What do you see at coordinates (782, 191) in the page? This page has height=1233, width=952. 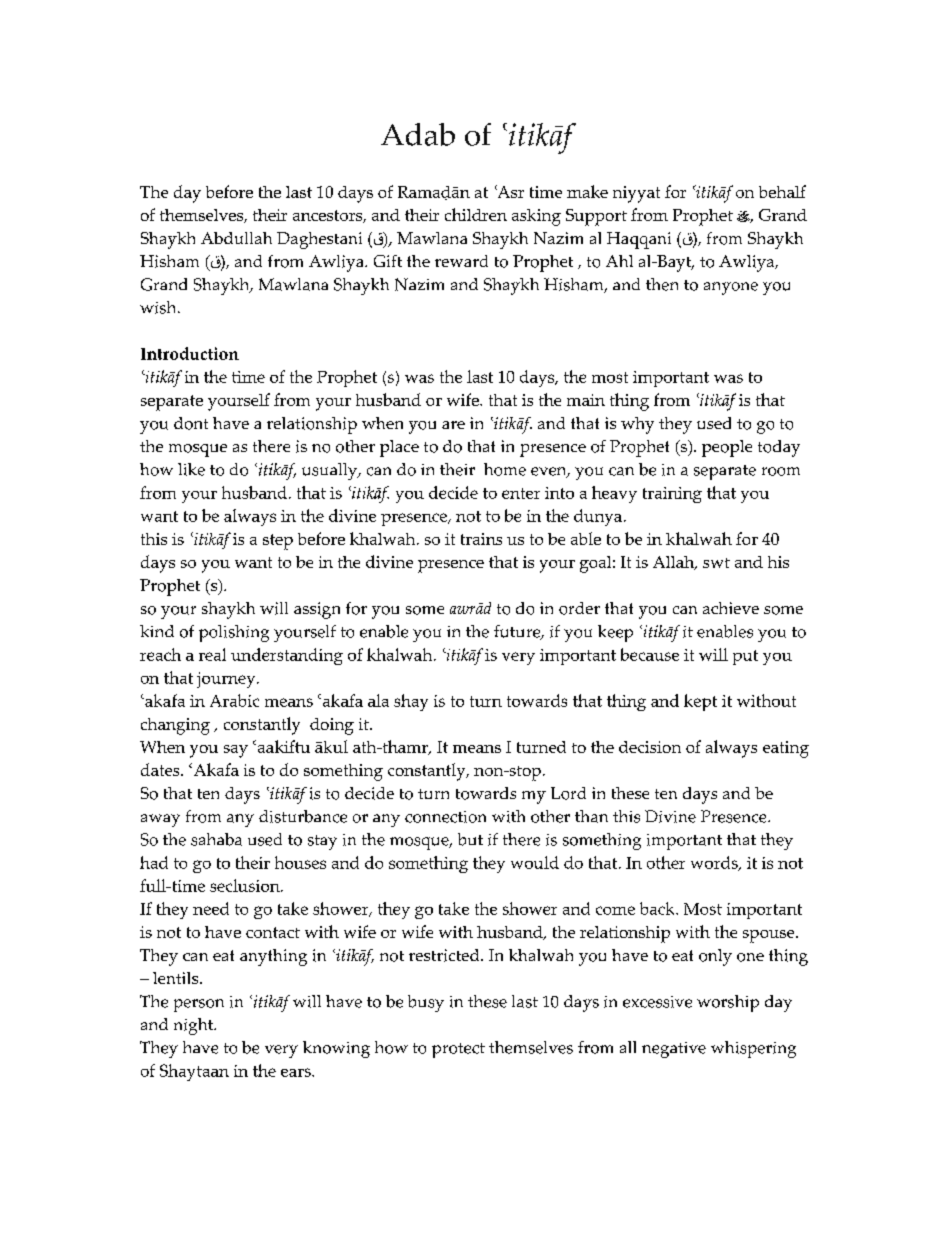 I see `behalf` at bounding box center [782, 191].
